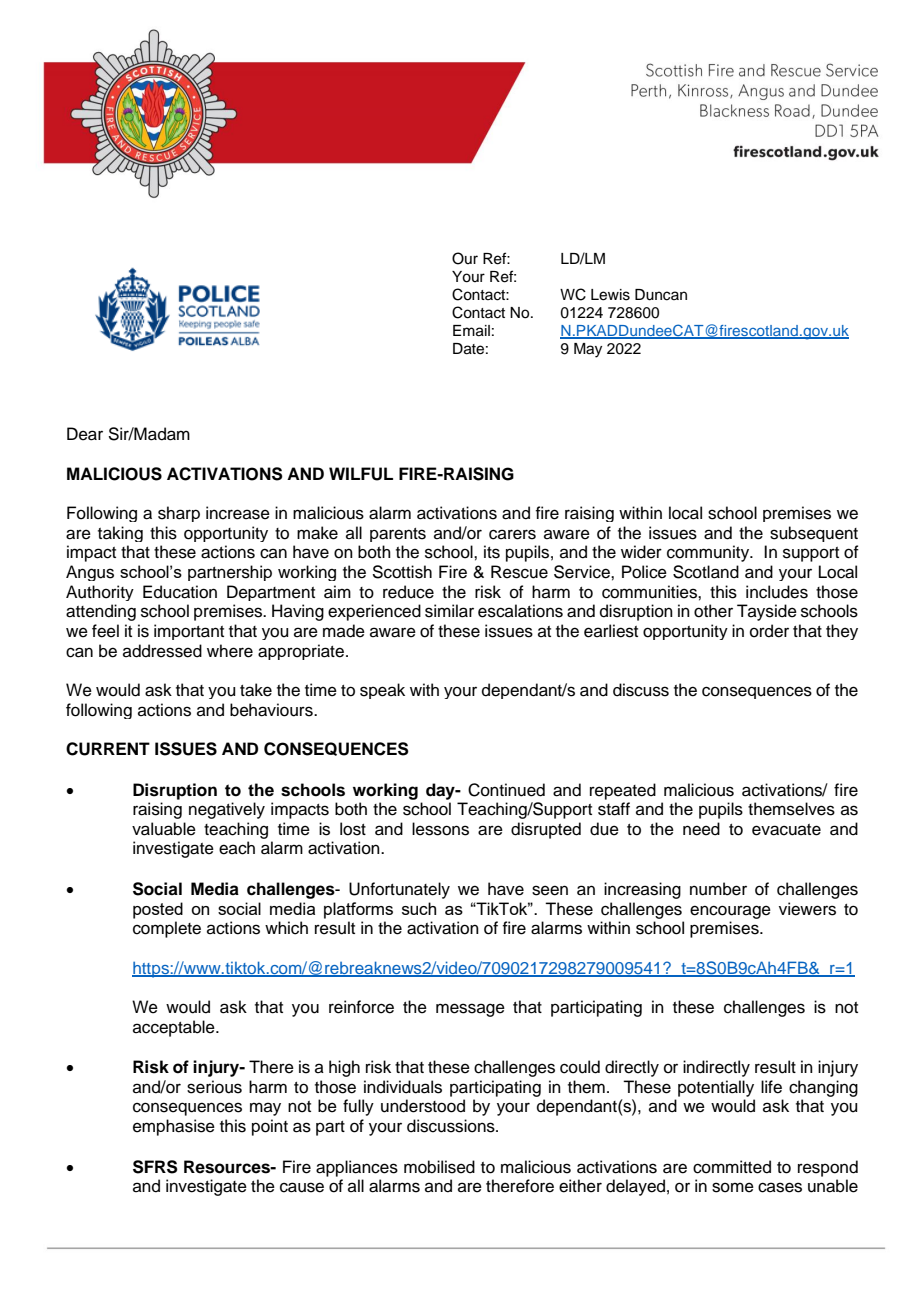 This page has width=924, height=1309. Describe the element at coordinates (85, 434) in the page. I see `Dear` at that location.
